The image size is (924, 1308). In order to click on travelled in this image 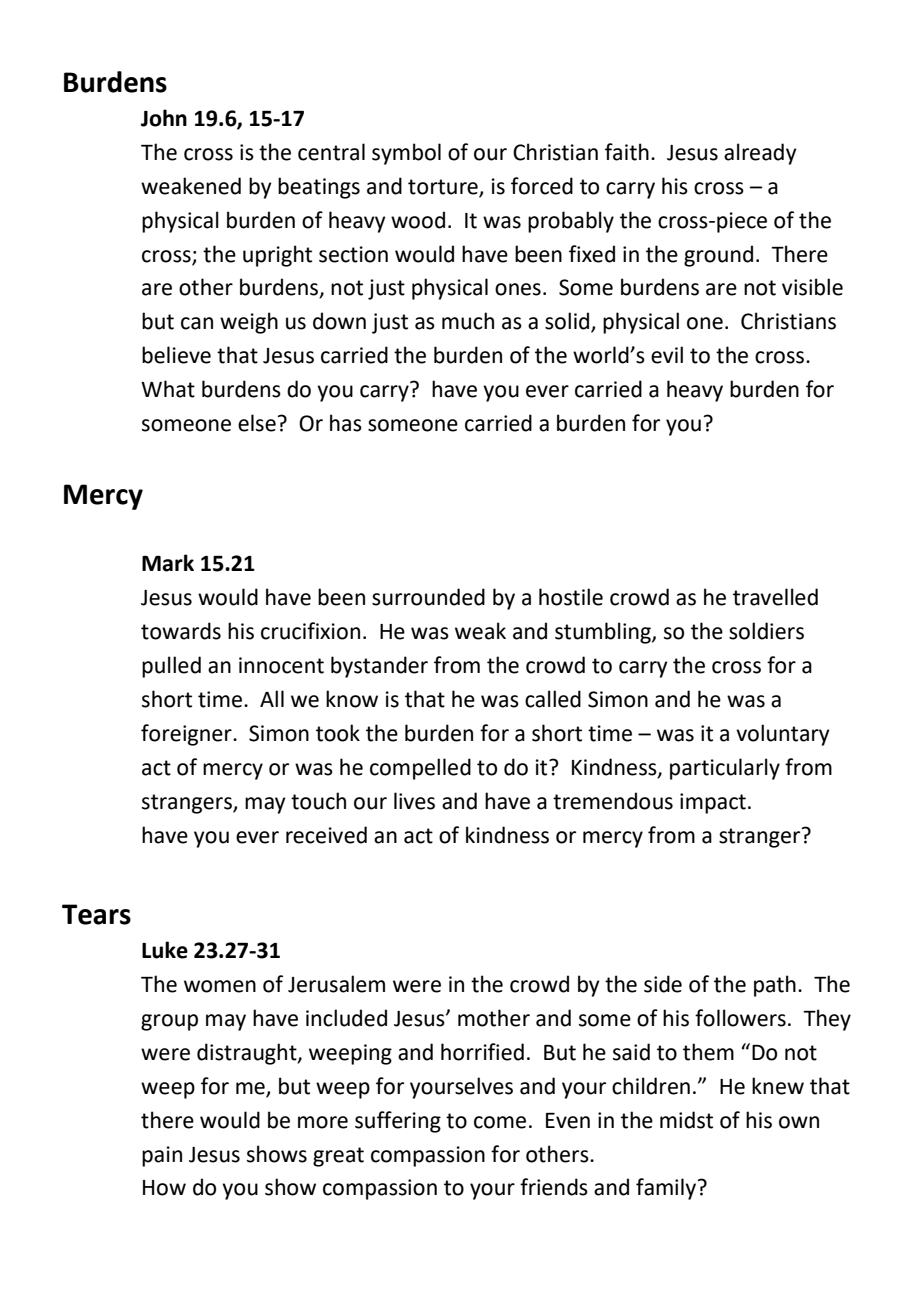, I will do `click(775, 597)`.
